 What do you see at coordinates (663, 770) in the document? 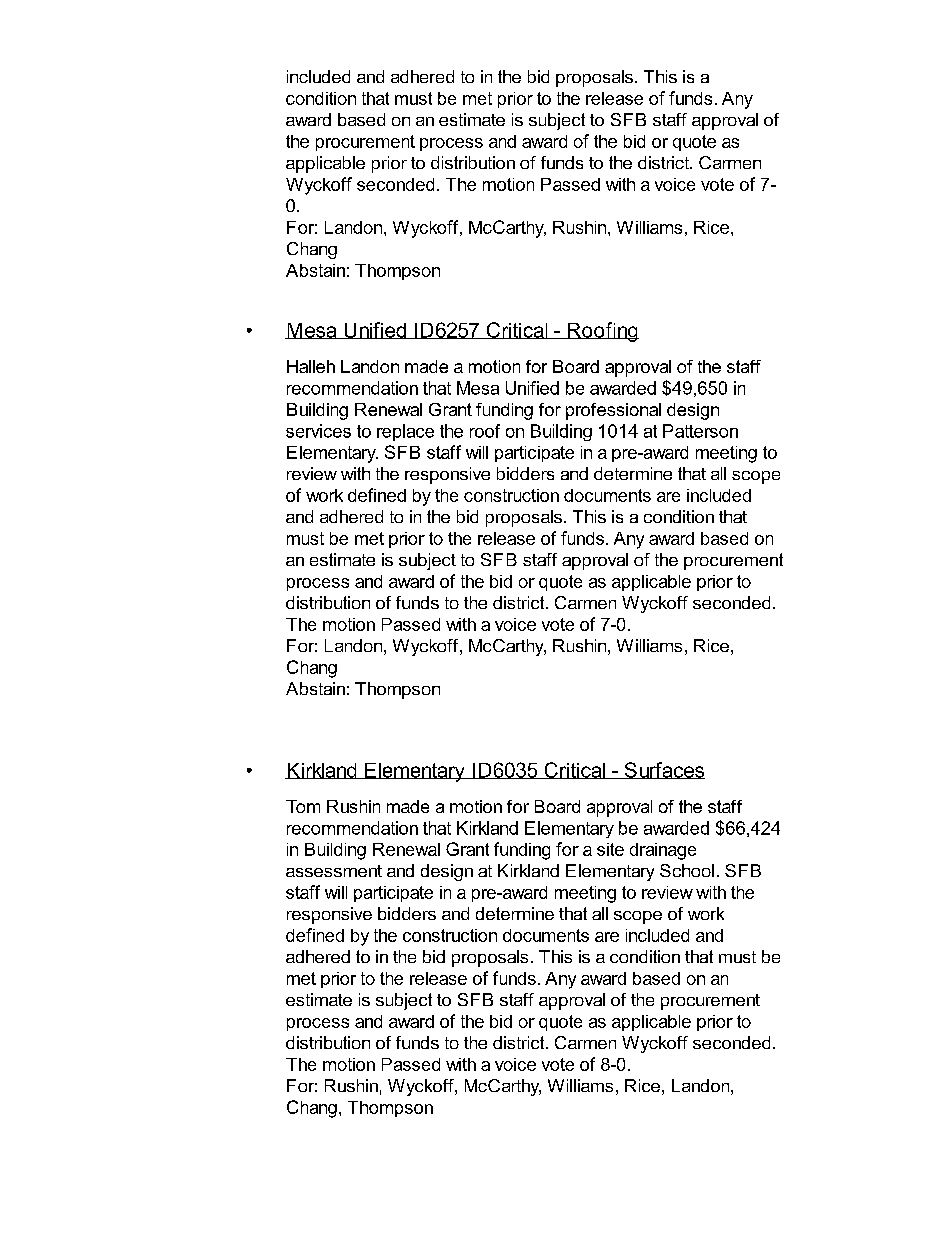
I see `Surfaces` at bounding box center [663, 770].
